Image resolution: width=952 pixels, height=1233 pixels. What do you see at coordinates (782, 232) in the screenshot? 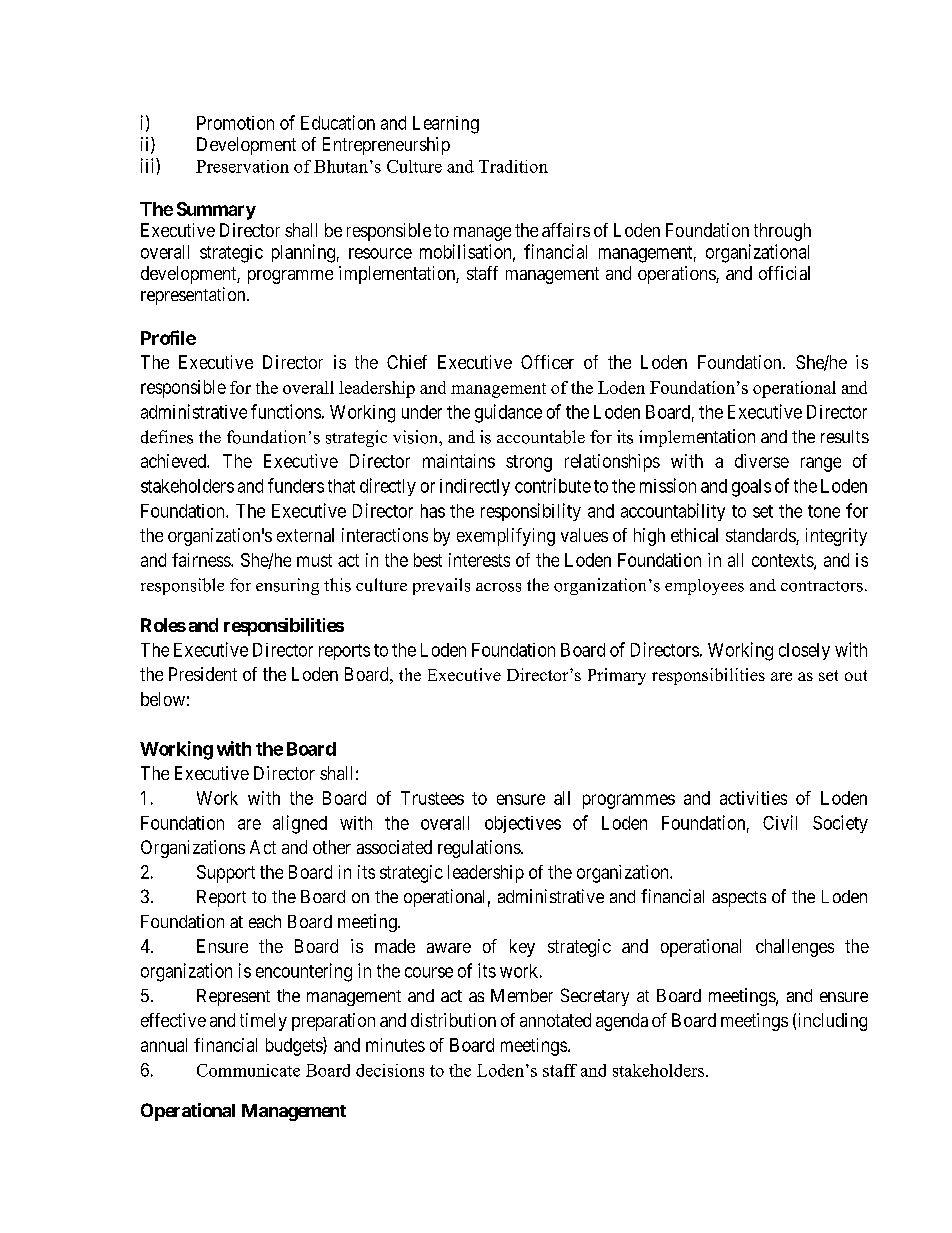
I see `through` at bounding box center [782, 232].
